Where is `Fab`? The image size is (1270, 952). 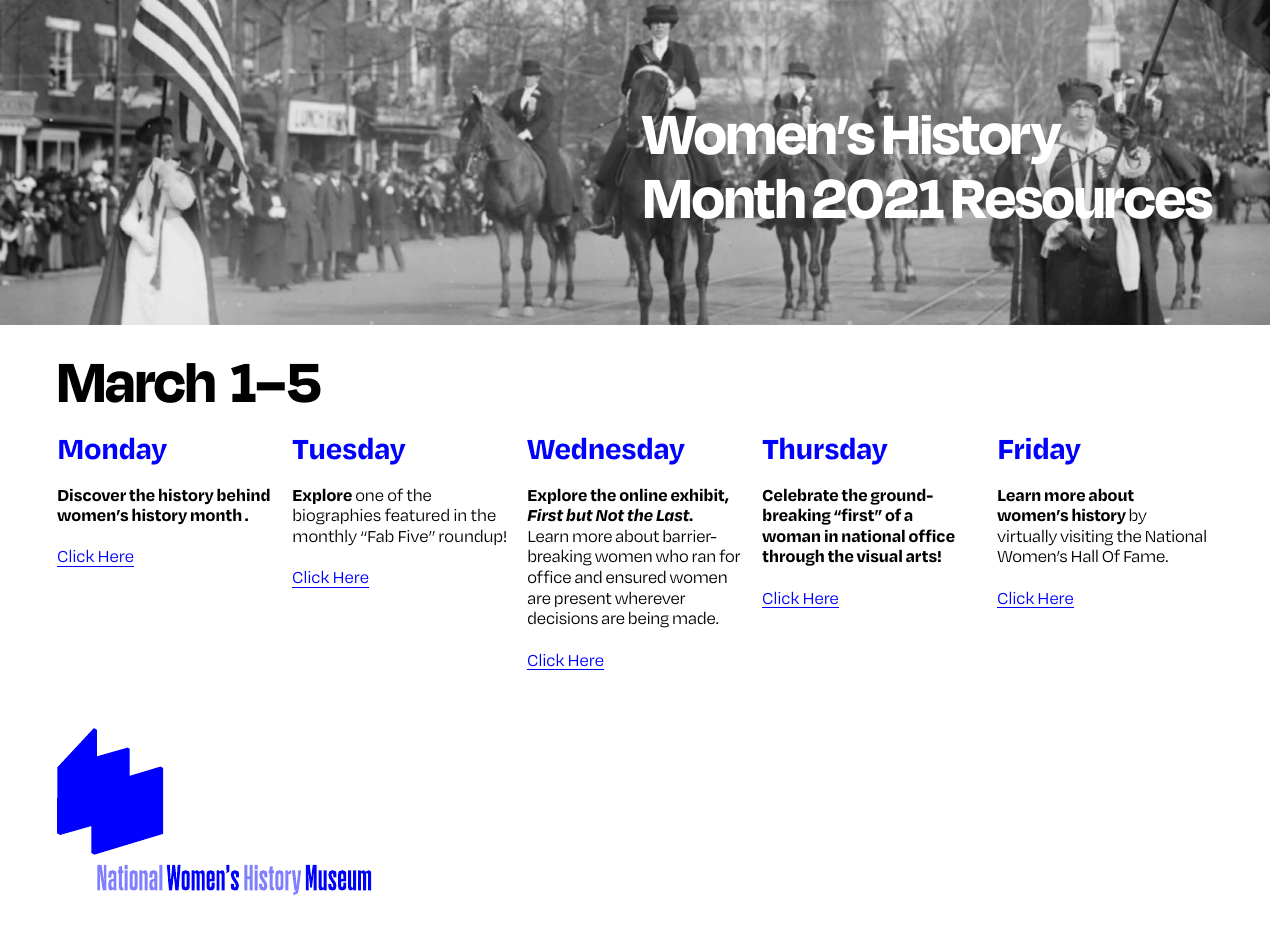 Fab is located at coordinates (380, 535).
